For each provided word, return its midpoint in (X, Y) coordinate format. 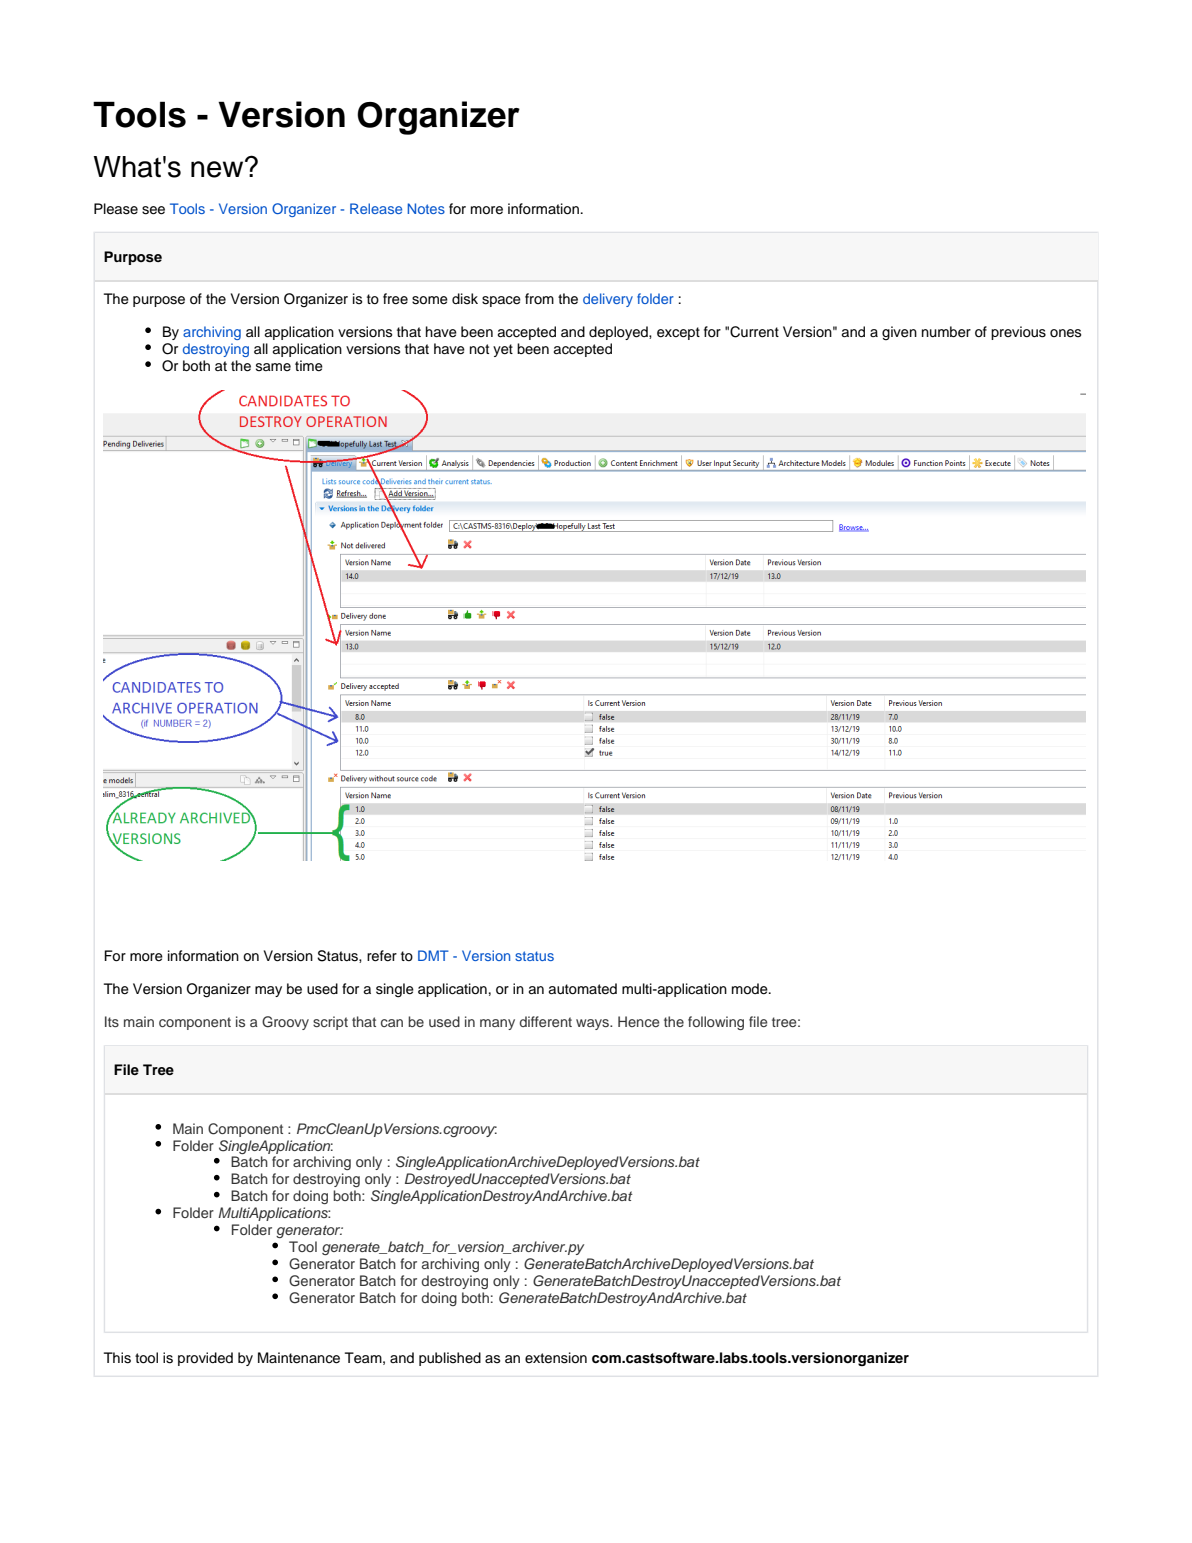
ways (593, 1024)
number (946, 332)
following (716, 1023)
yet (503, 350)
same (273, 367)
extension (556, 1358)
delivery (608, 300)
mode (751, 989)
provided (205, 1359)
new (218, 168)
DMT (433, 955)
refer (382, 956)
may (268, 991)
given (899, 333)
